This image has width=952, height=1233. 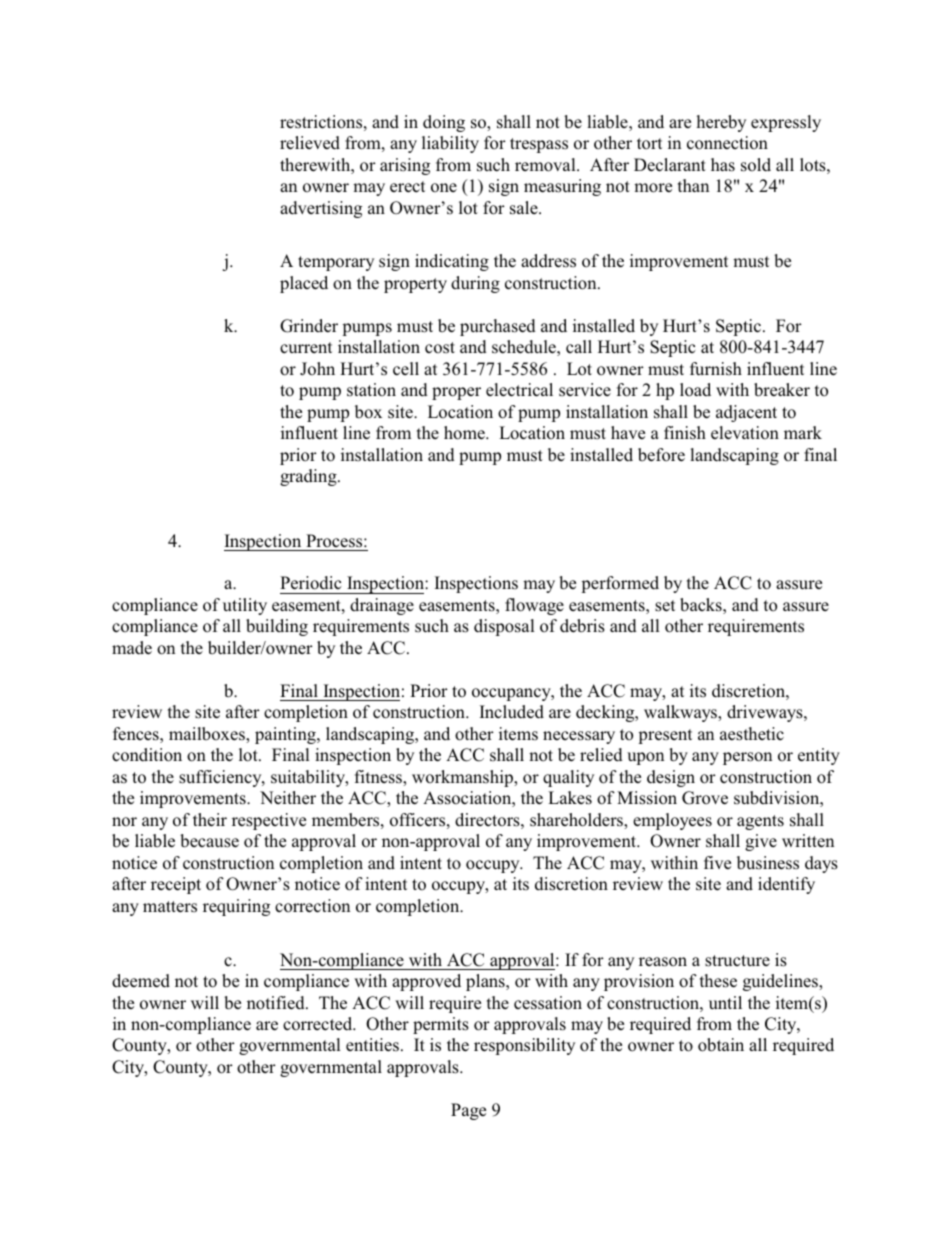 What do you see at coordinates (277, 1003) in the image?
I see `notified` at bounding box center [277, 1003].
